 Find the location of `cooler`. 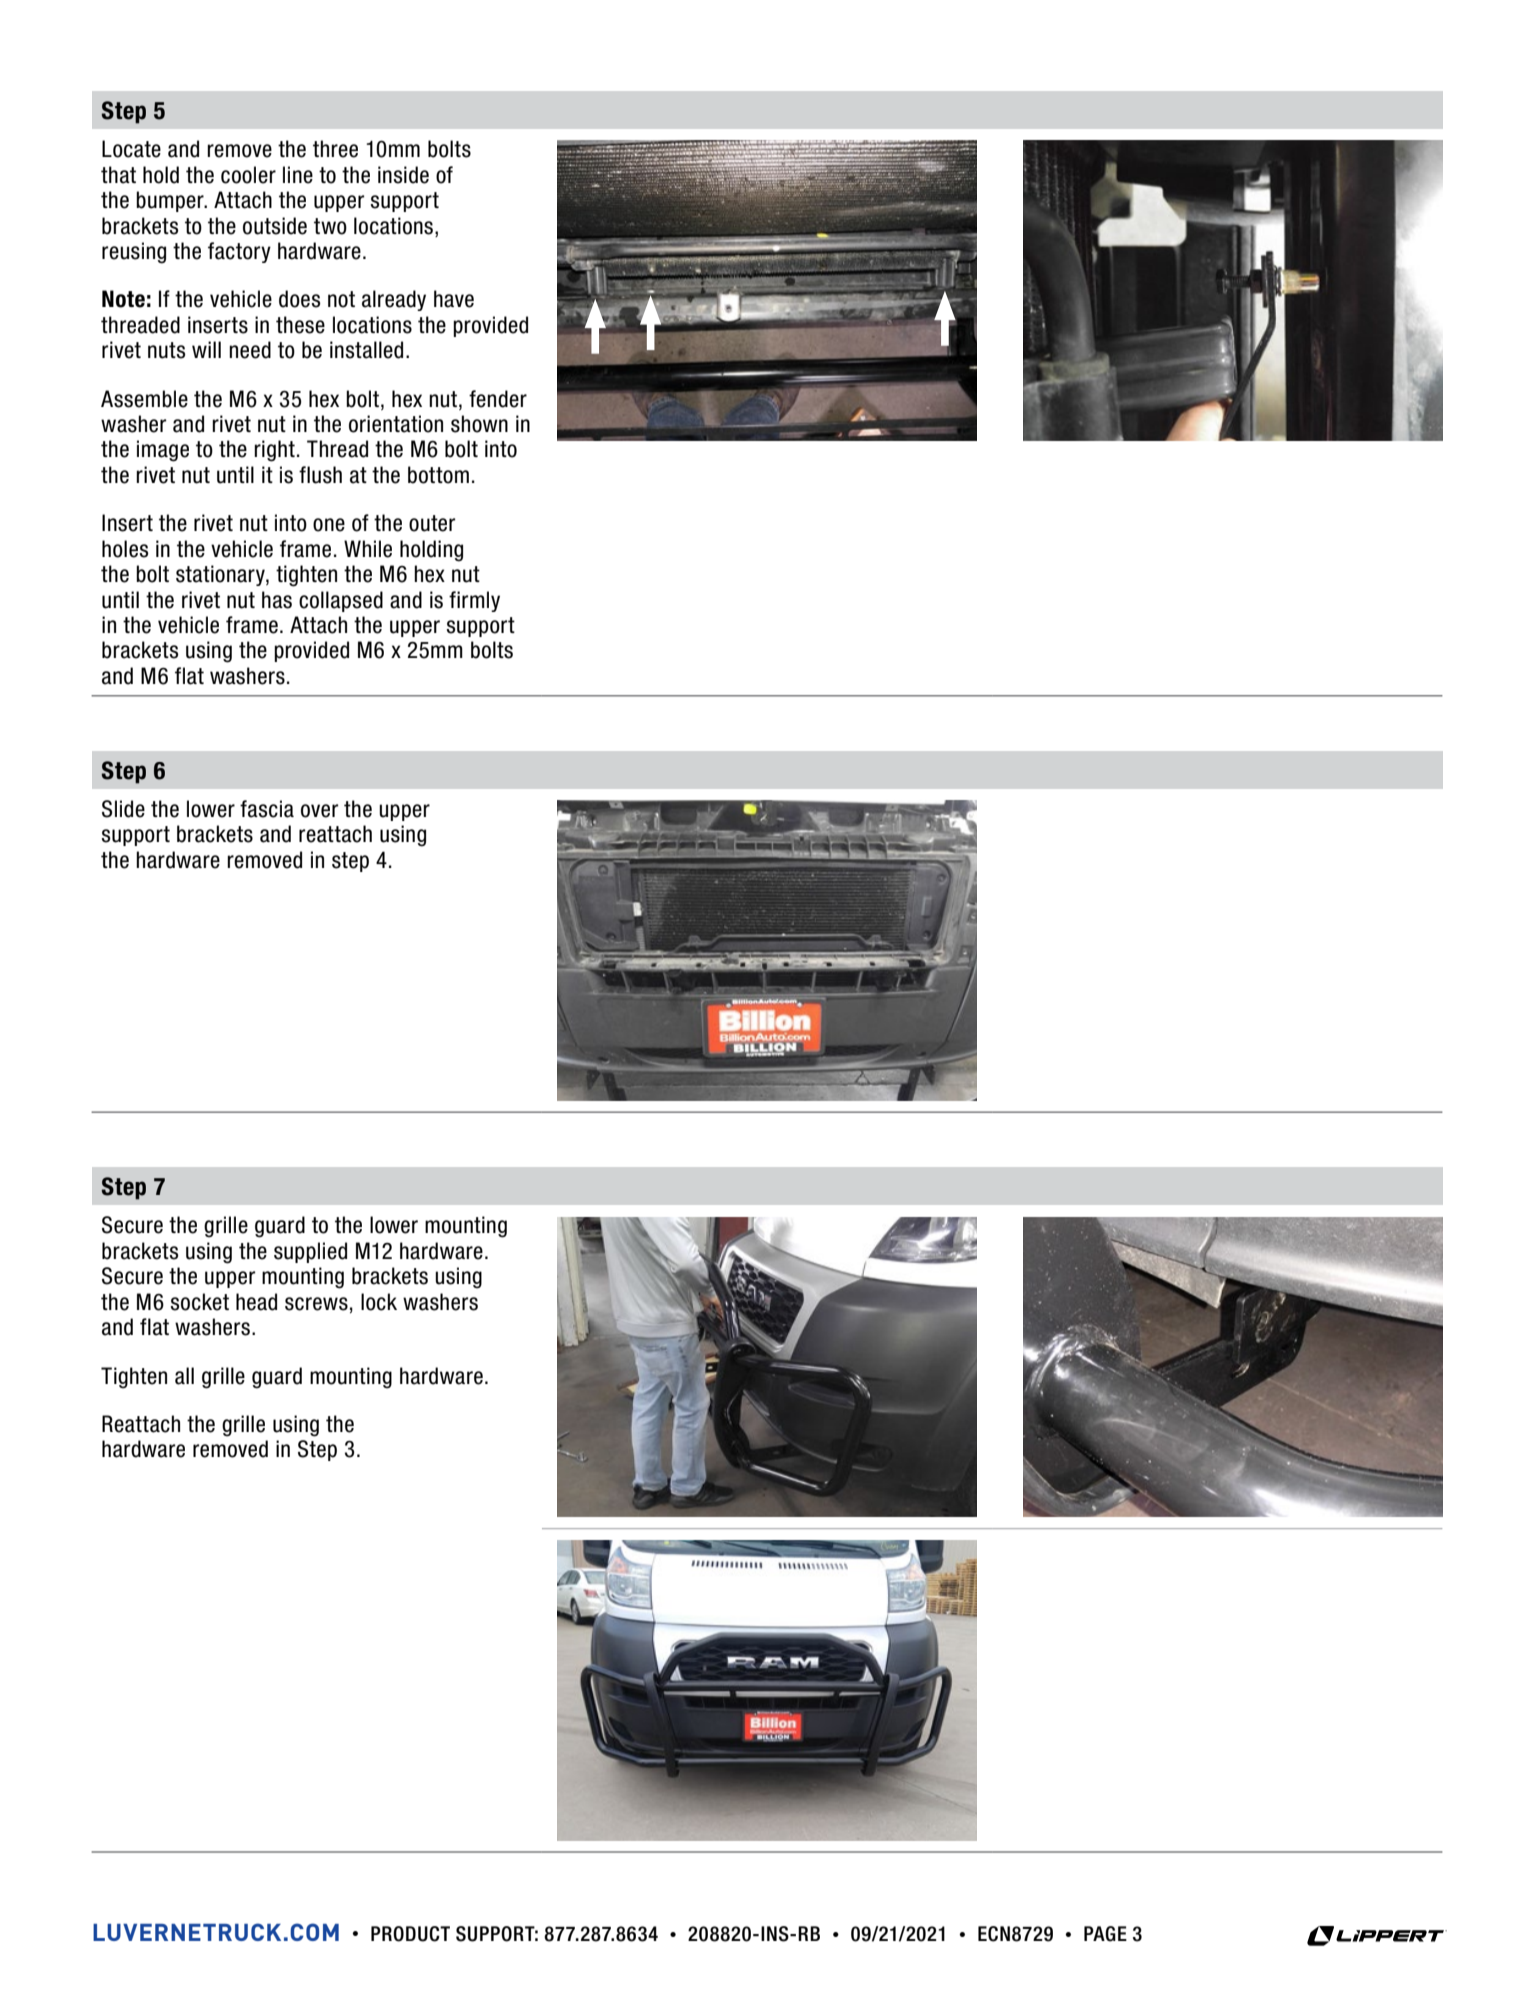

cooler is located at coordinates (248, 175).
